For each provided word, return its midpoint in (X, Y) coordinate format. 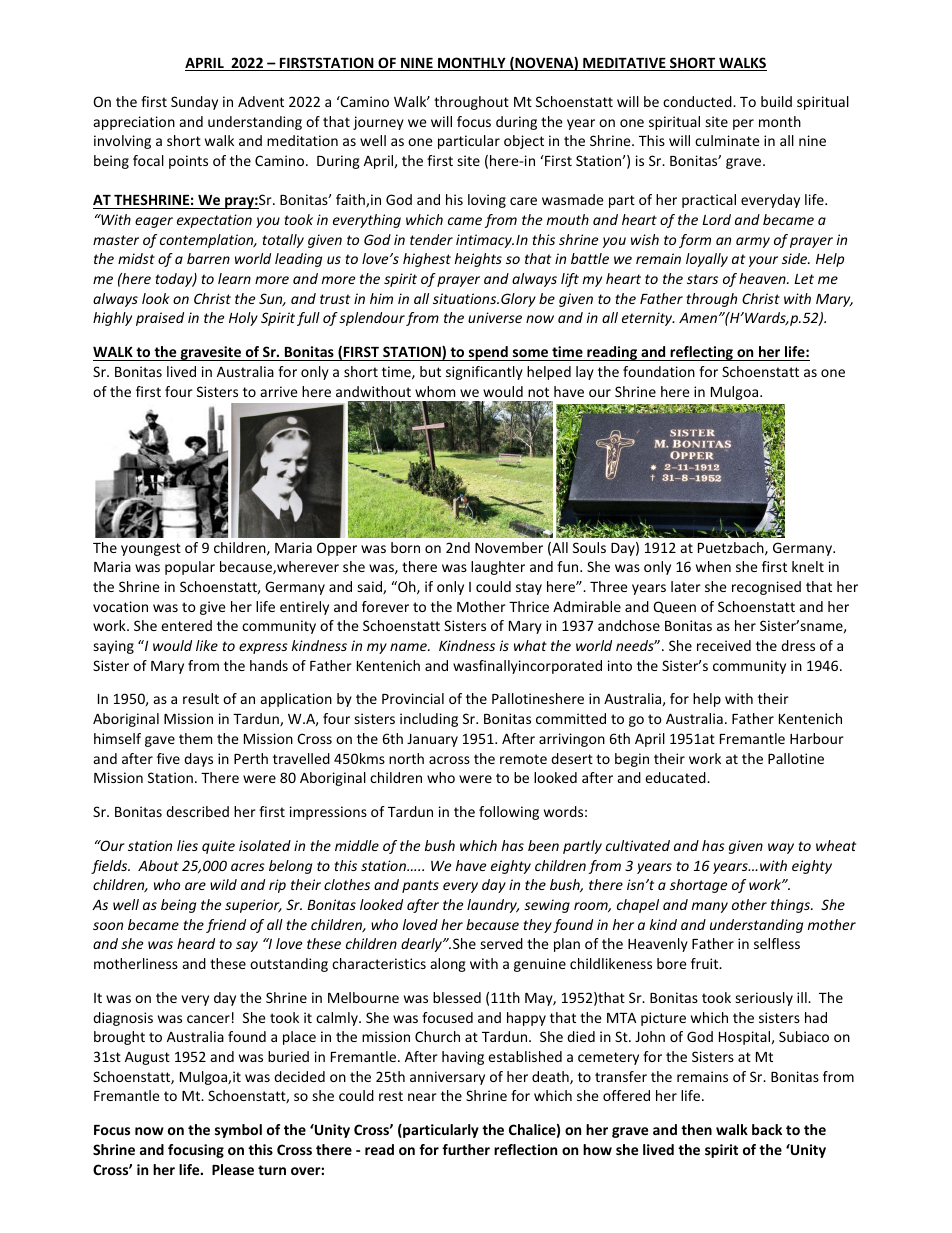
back (767, 1129)
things (791, 906)
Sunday (194, 103)
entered (186, 625)
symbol (238, 1131)
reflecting (701, 353)
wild (223, 884)
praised (160, 319)
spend (488, 353)
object (524, 142)
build (776, 101)
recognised (766, 588)
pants (420, 886)
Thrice (529, 606)
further (466, 1149)
